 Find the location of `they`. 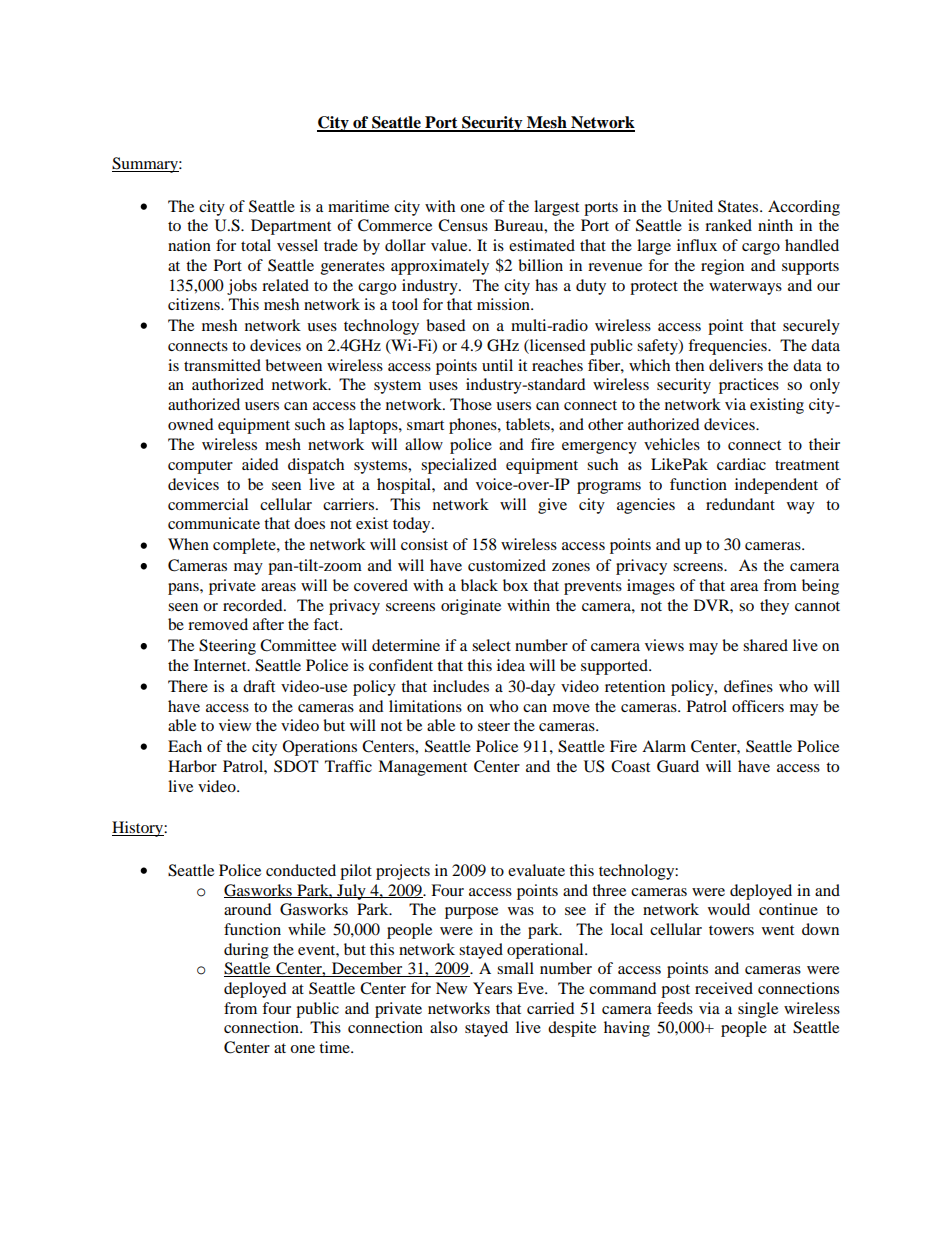

they is located at coordinates (774, 607).
